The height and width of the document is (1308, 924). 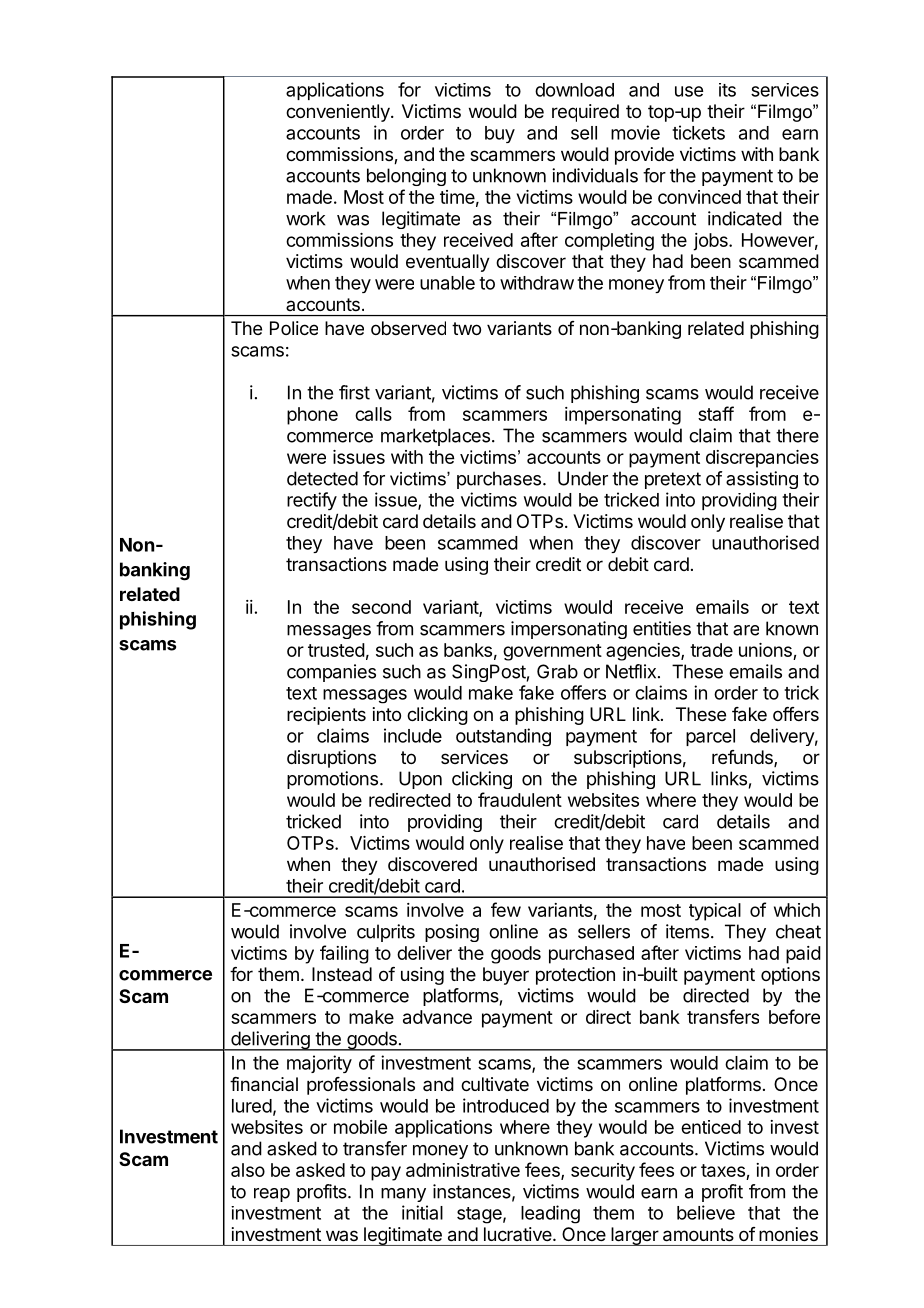 What do you see at coordinates (574, 90) in the document?
I see `download` at bounding box center [574, 90].
